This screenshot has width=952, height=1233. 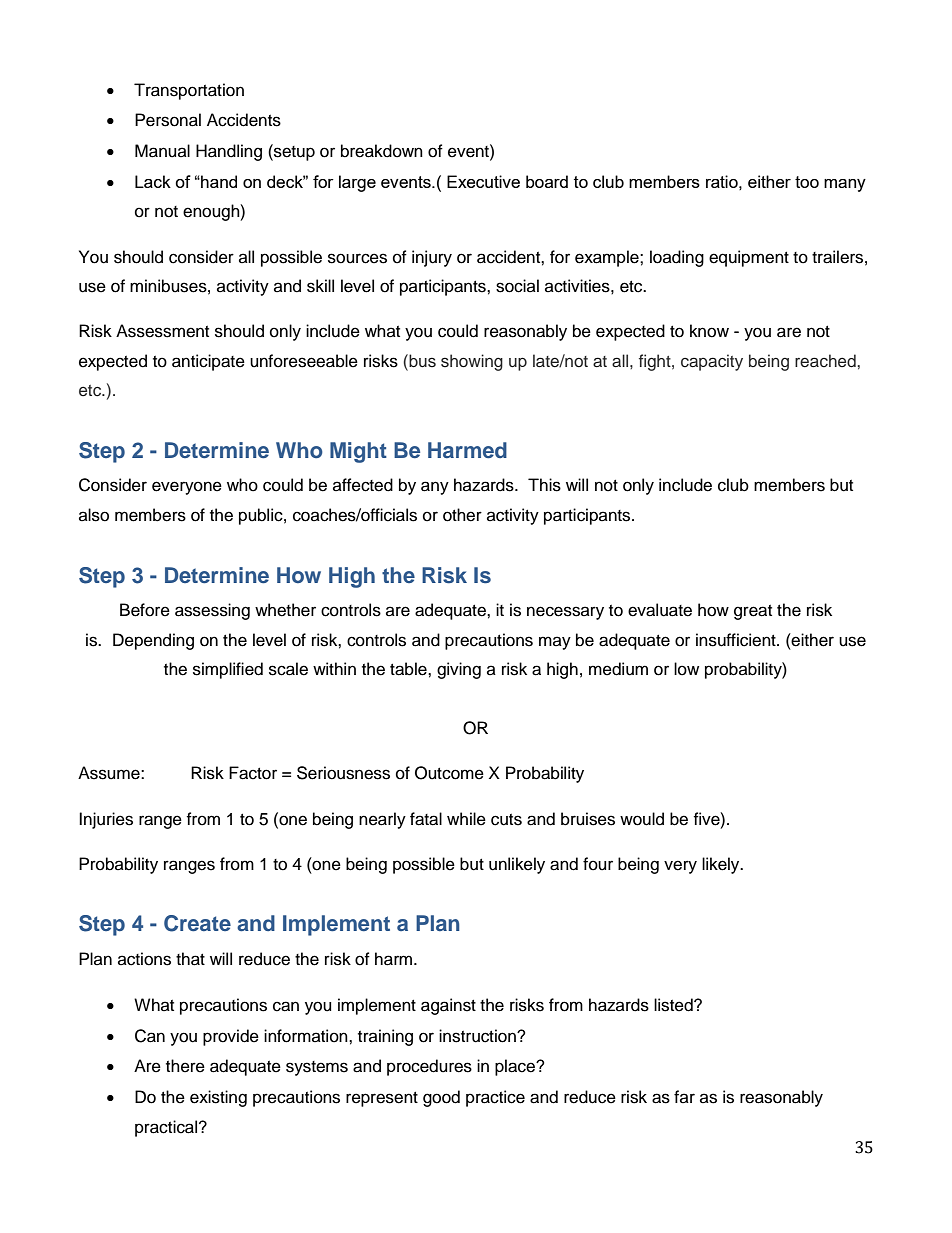 What do you see at coordinates (684, 1096) in the screenshot?
I see `far` at bounding box center [684, 1096].
